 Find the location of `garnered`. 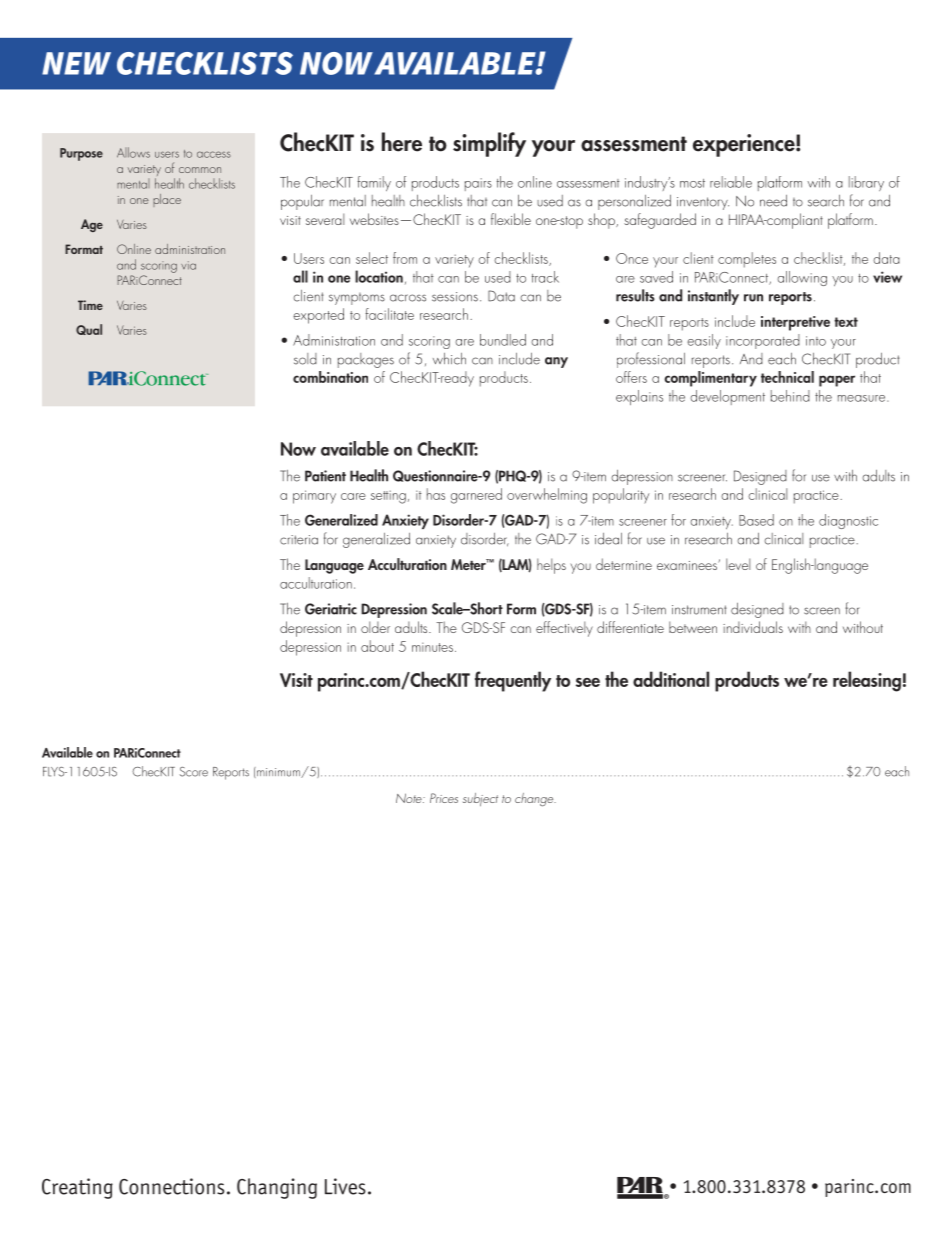

garnered is located at coordinates (476, 496).
